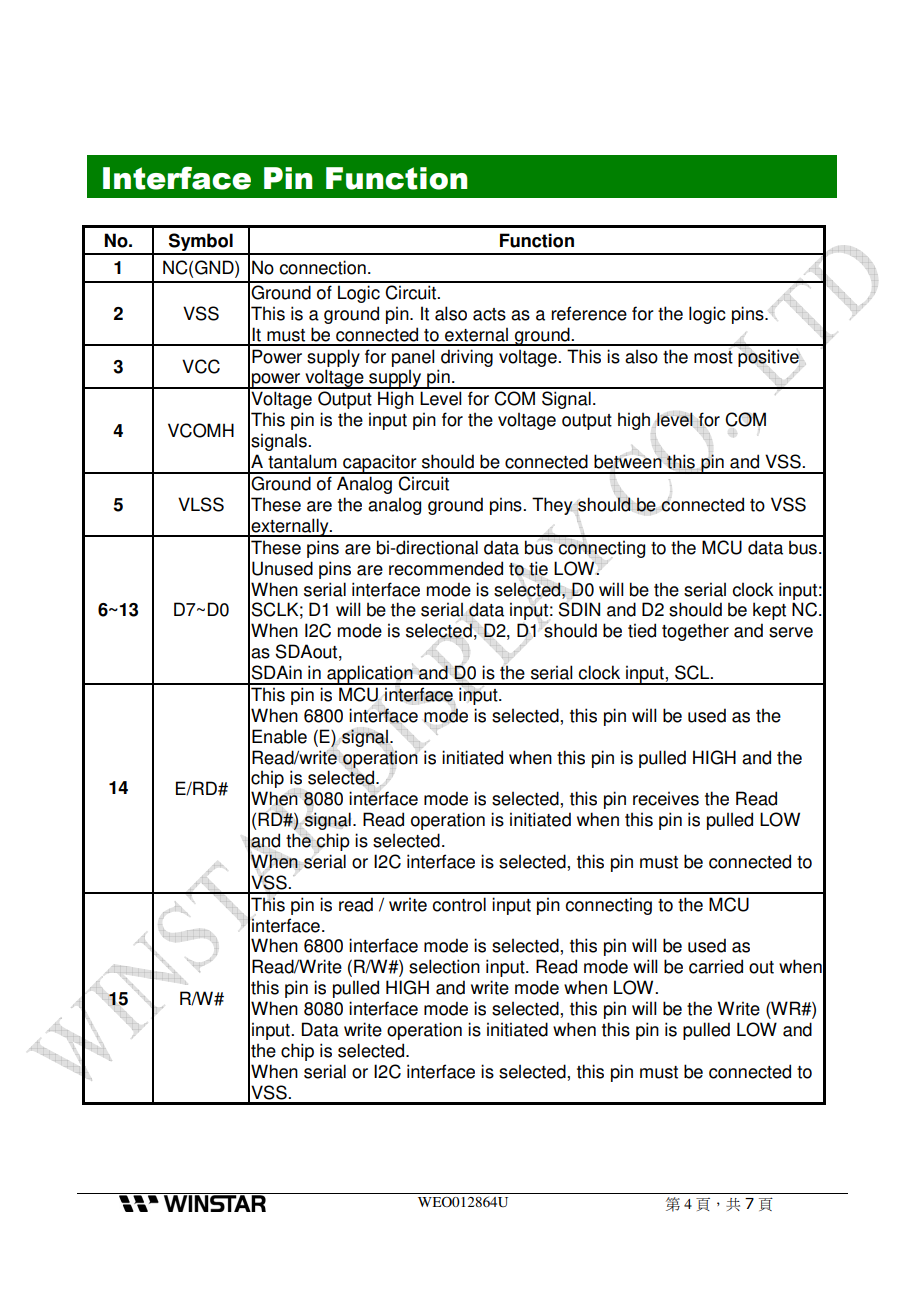  Describe the element at coordinates (279, 736) in the screenshot. I see `Enable` at that location.
